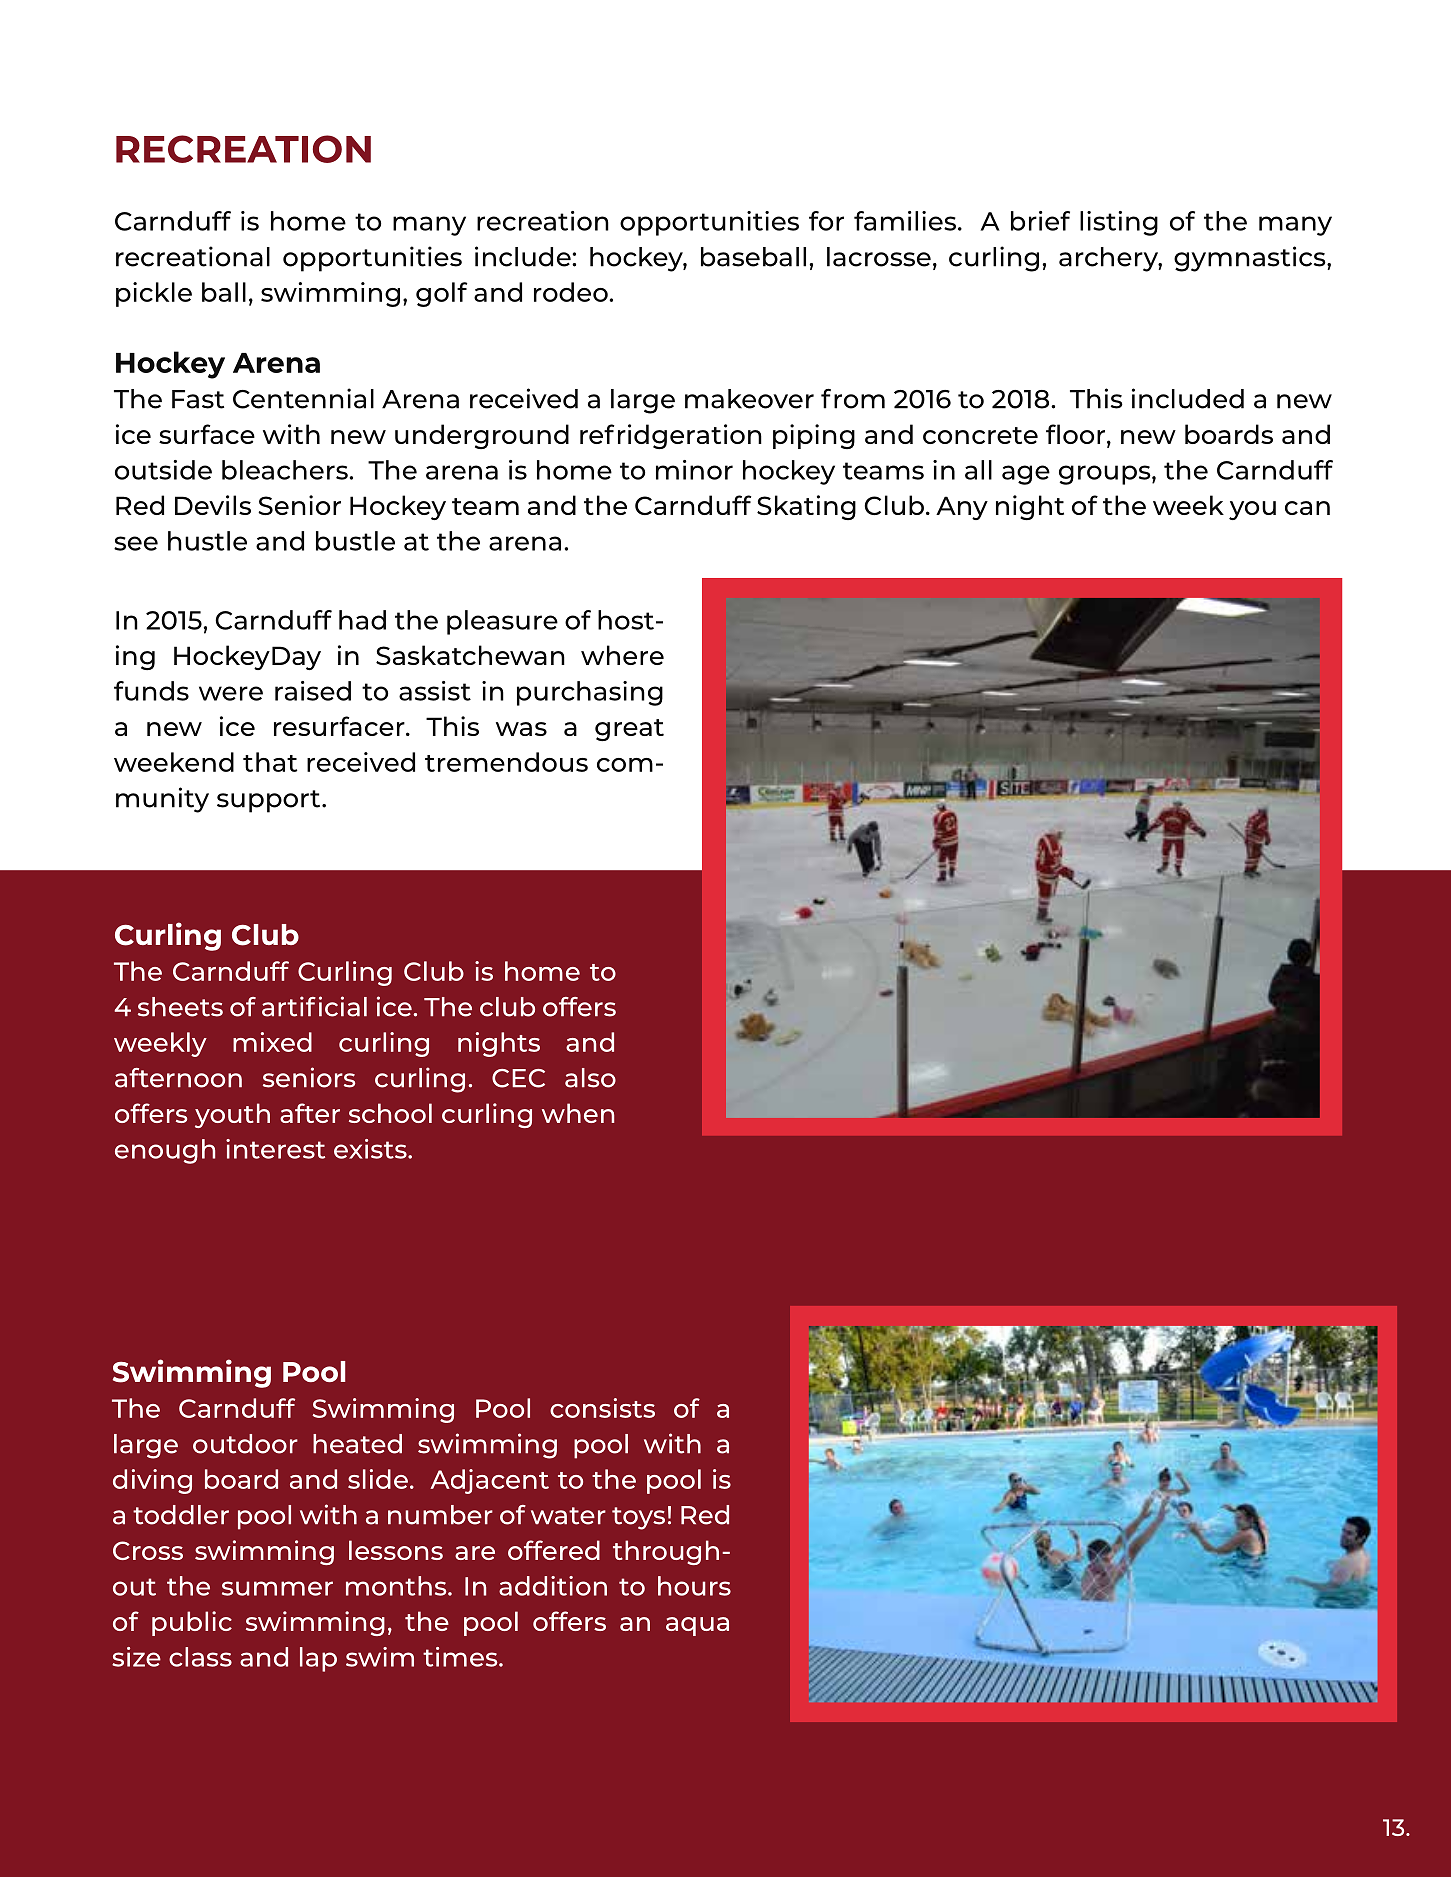  What do you see at coordinates (697, 1626) in the document?
I see `aqua` at bounding box center [697, 1626].
